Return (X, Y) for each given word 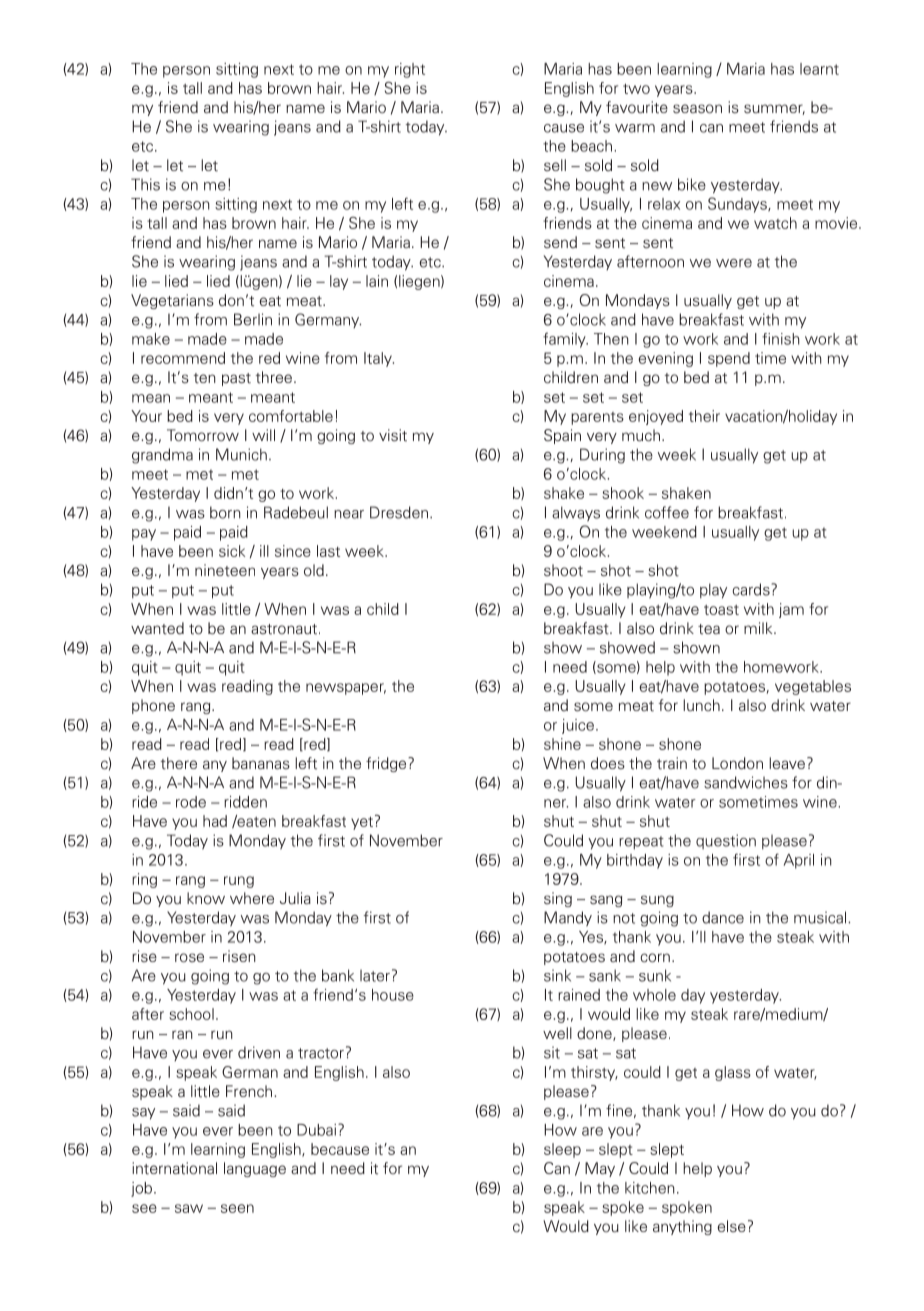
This (145, 184)
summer (774, 109)
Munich (241, 454)
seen (237, 1208)
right (410, 70)
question (726, 841)
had (215, 821)
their (704, 416)
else (731, 1226)
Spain (562, 436)
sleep (562, 1150)
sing (558, 899)
